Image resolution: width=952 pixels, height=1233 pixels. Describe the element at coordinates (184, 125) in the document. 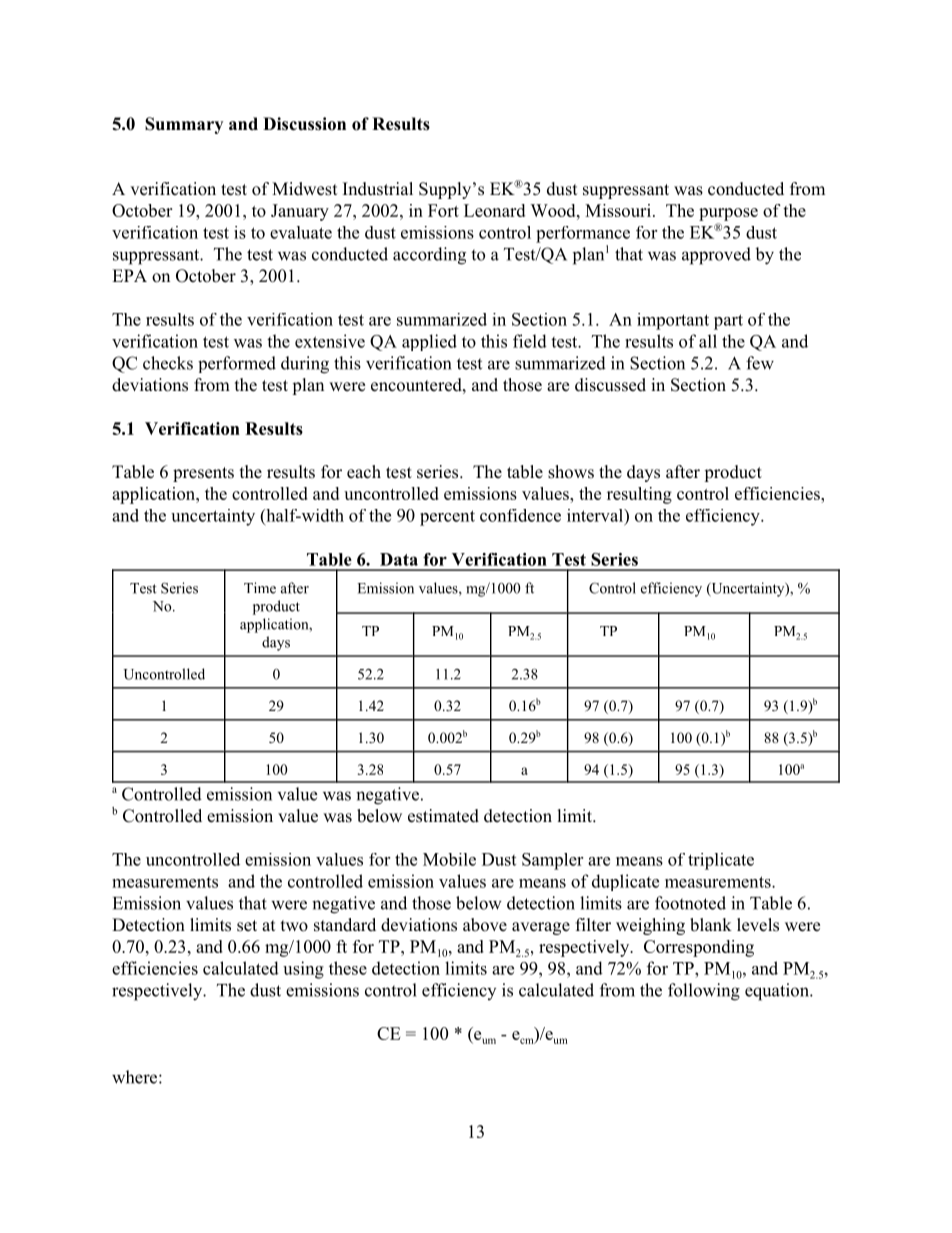

I see `Summary` at that location.
